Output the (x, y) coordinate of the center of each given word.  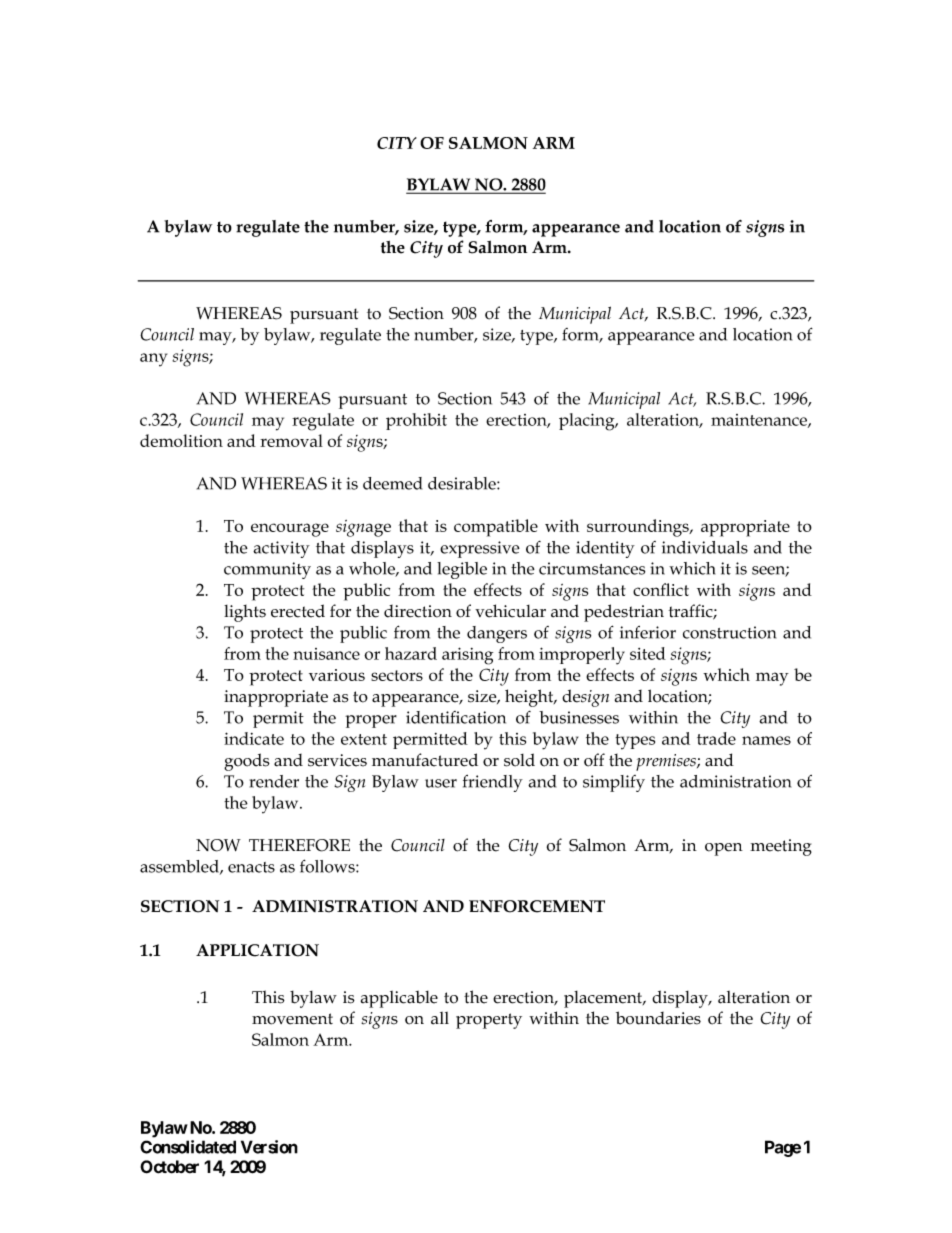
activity (281, 549)
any (153, 360)
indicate (254, 738)
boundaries (658, 1018)
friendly (493, 783)
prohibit (416, 421)
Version (269, 1147)
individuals (705, 547)
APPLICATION (257, 950)
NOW (218, 845)
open (724, 849)
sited (648, 653)
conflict (661, 589)
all (440, 1018)
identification (456, 717)
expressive (480, 549)
